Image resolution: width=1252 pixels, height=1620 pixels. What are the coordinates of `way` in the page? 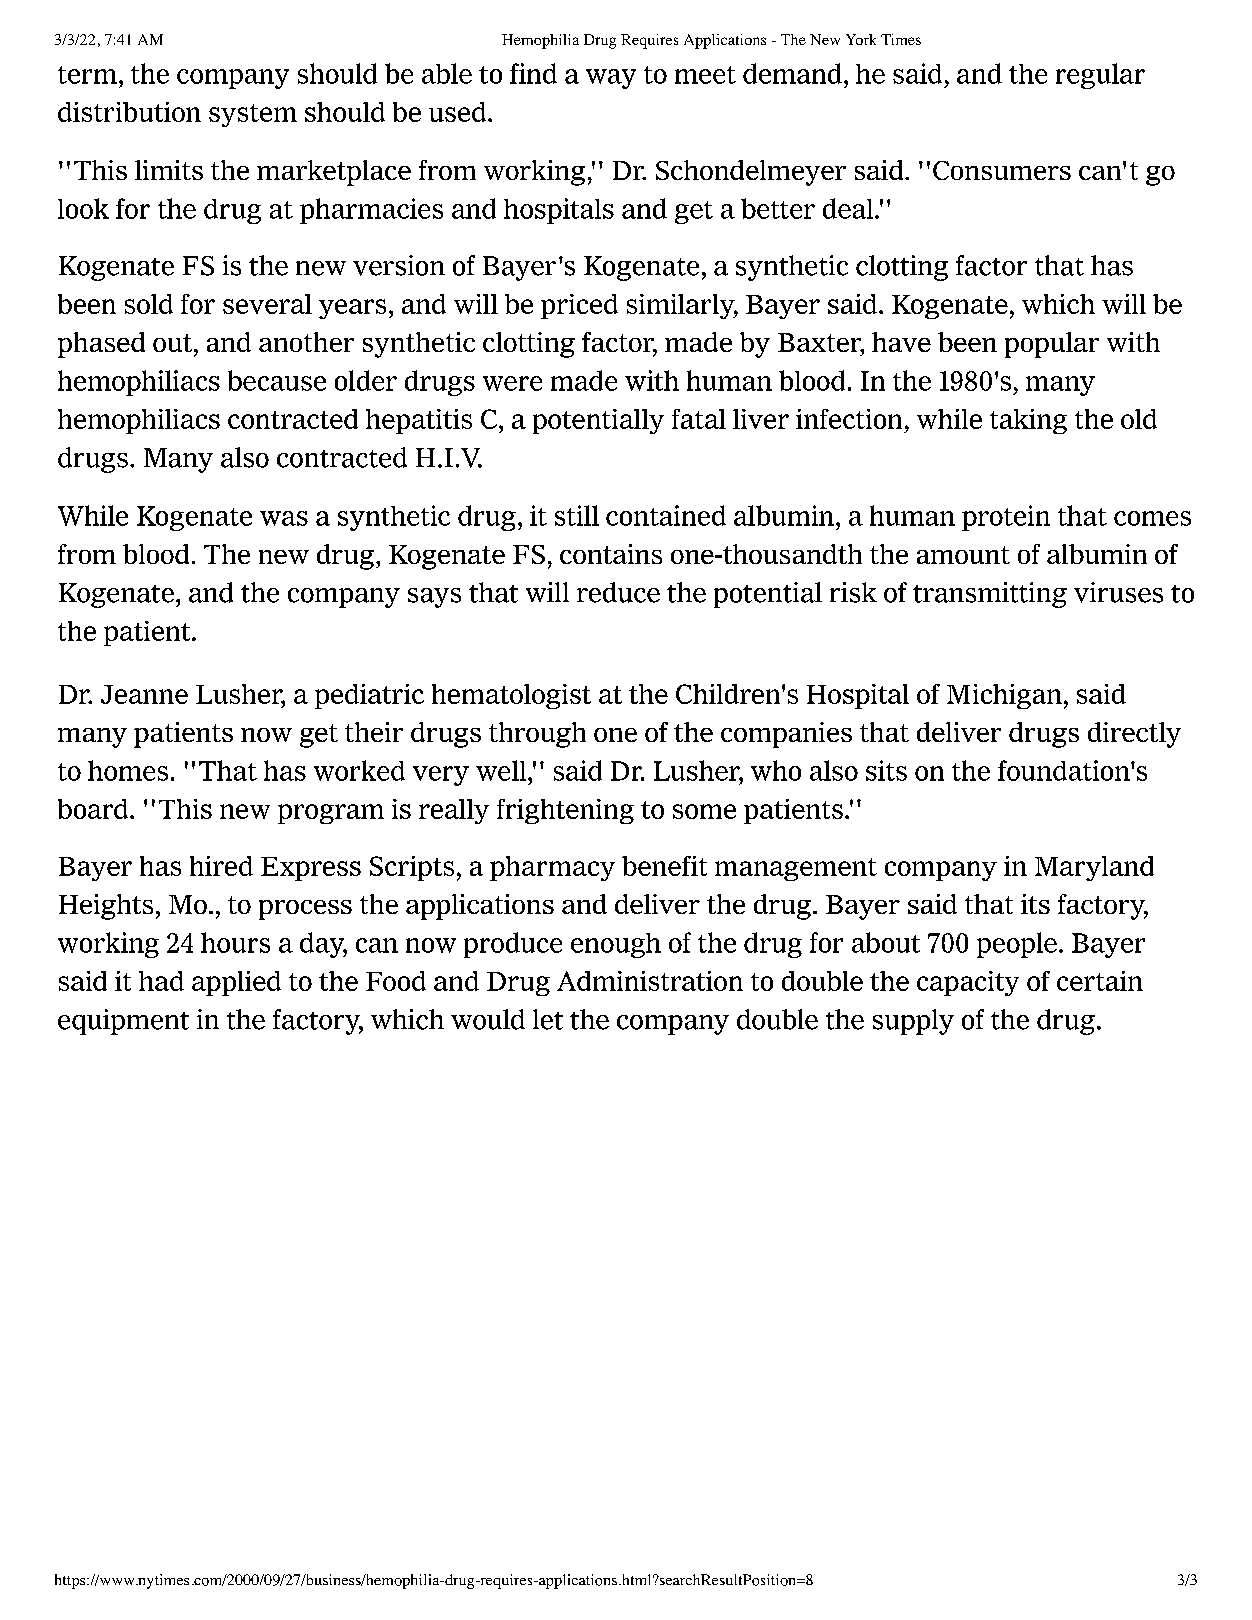 It's located at (611, 79).
